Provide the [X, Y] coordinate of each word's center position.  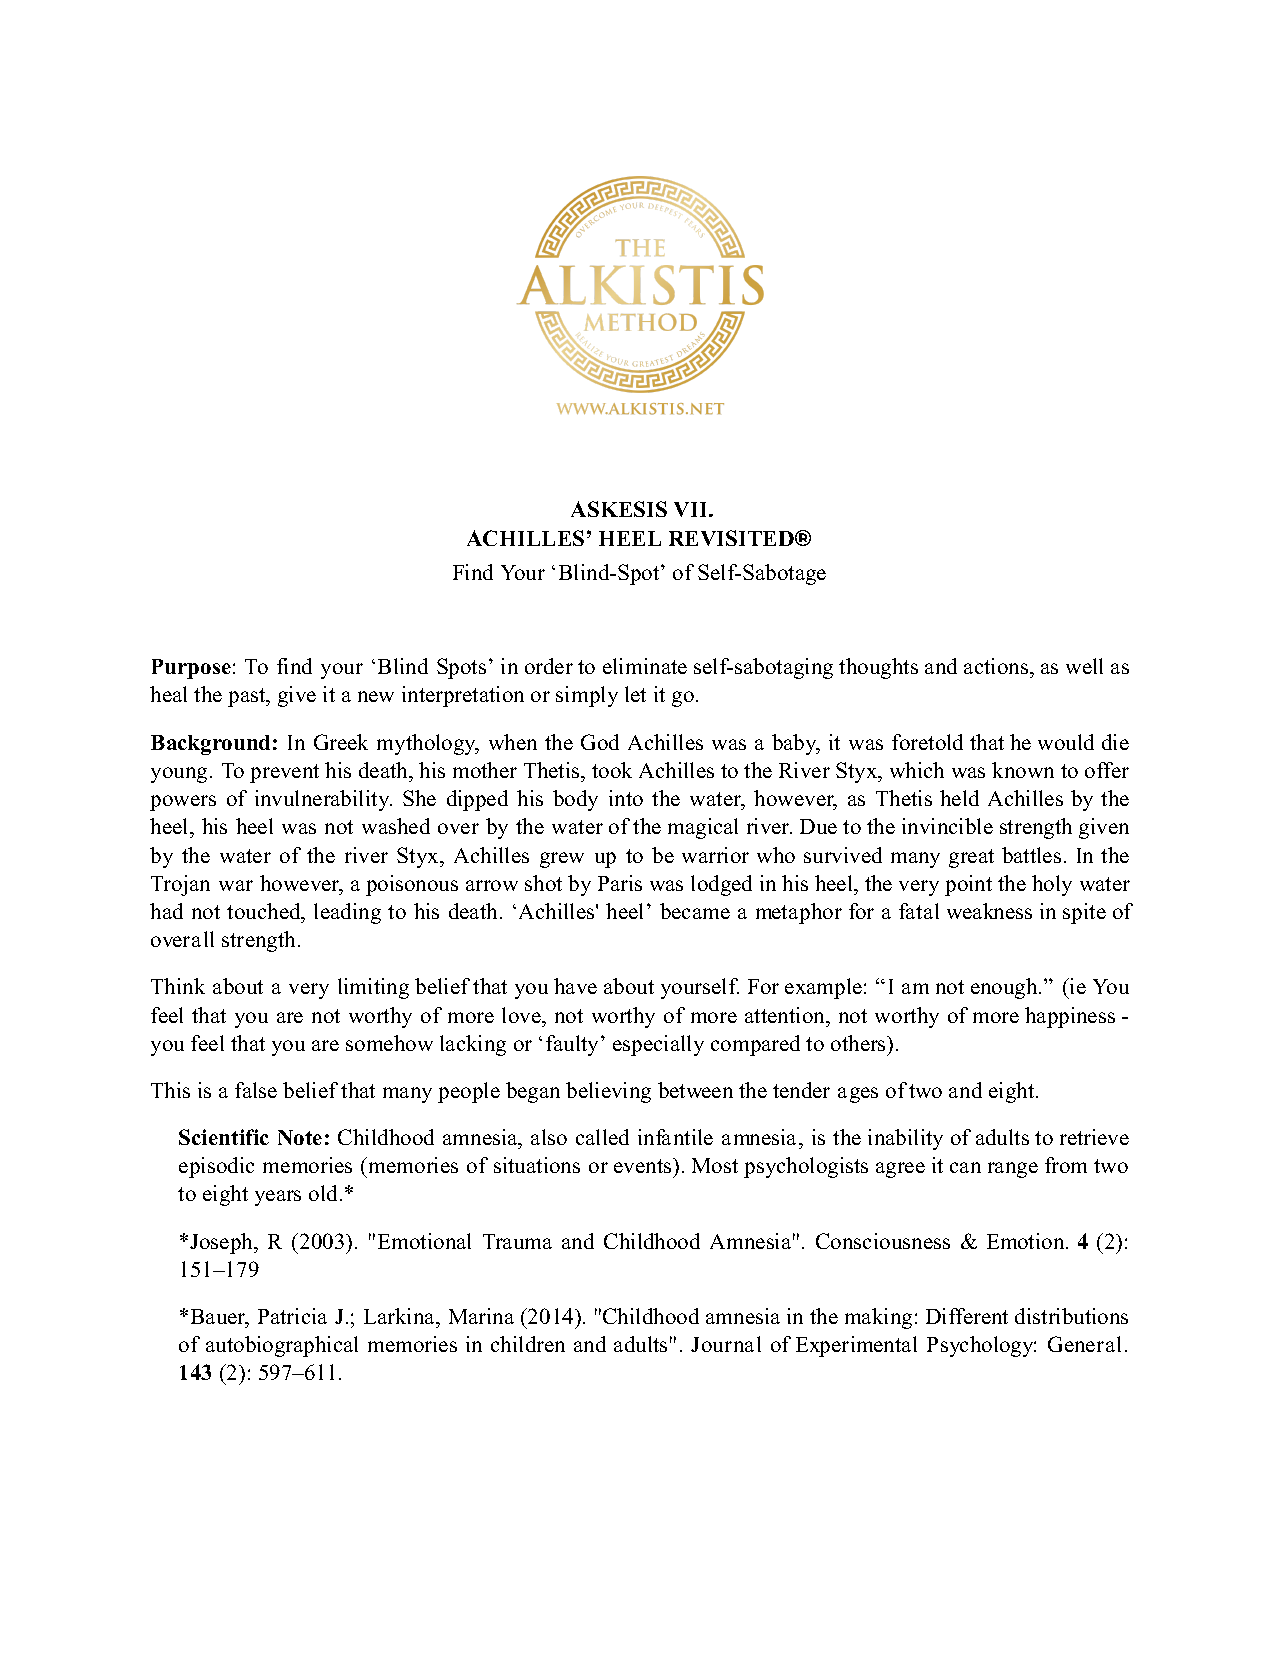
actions [997, 666]
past [248, 697]
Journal [726, 1344]
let [635, 694]
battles [1031, 855]
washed [396, 826]
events [644, 1165]
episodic [216, 1167]
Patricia [292, 1316]
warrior [715, 855]
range [1013, 1170]
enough [1005, 988]
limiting [373, 988]
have [575, 986]
